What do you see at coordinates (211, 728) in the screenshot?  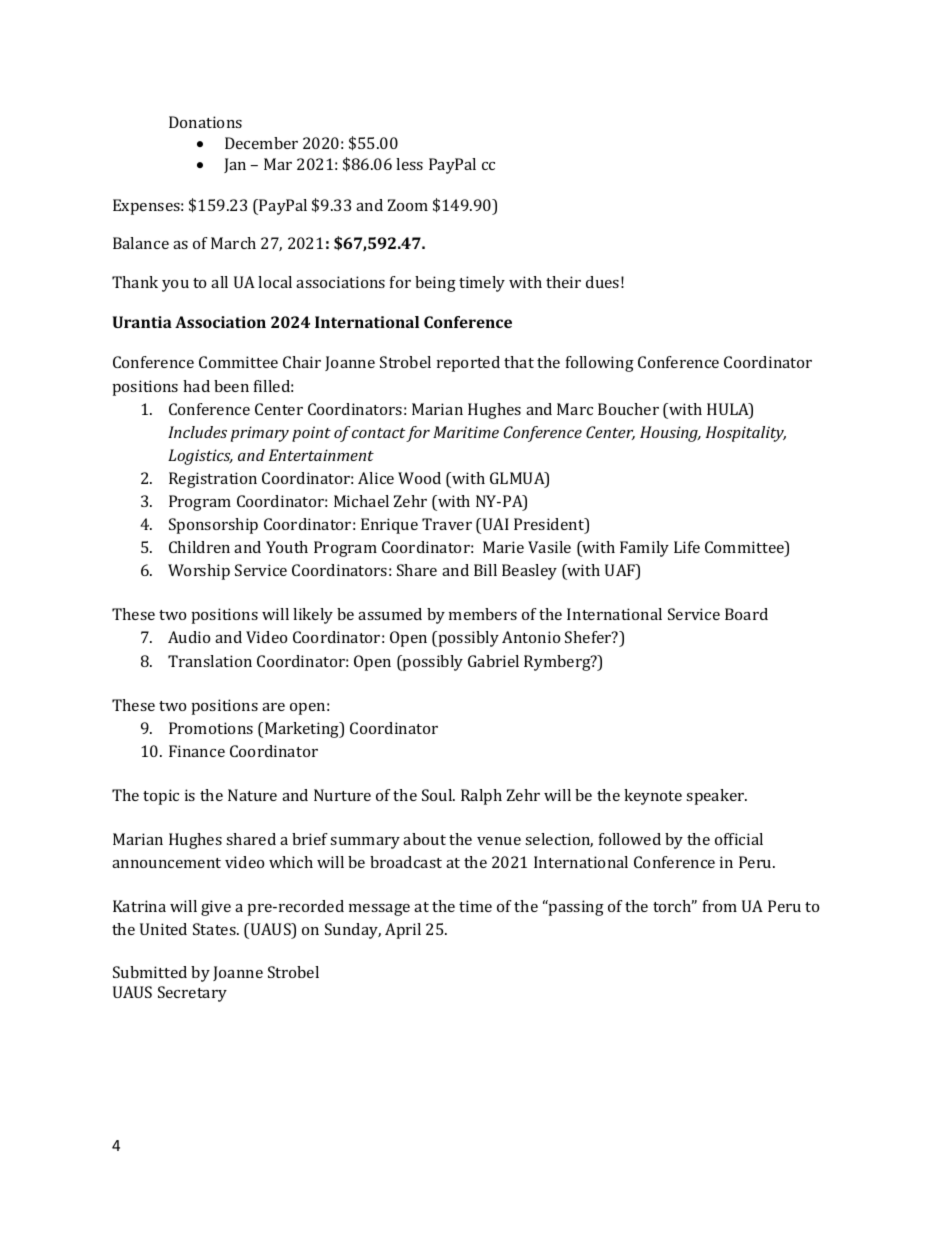 I see `Promotions` at bounding box center [211, 728].
